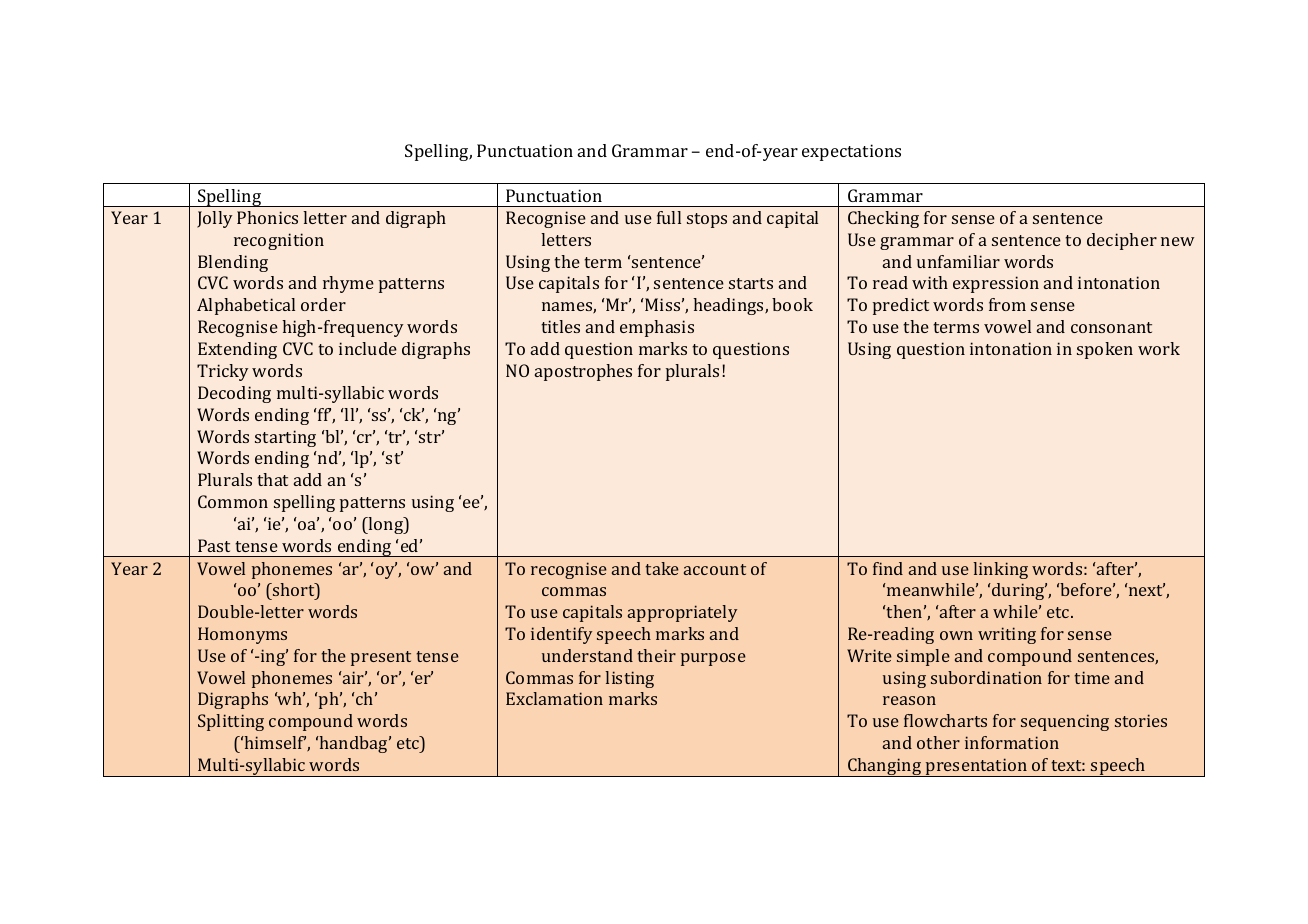 The width and height of the document is (1308, 924). Describe the element at coordinates (583, 372) in the document. I see `apostrophes` at that location.
